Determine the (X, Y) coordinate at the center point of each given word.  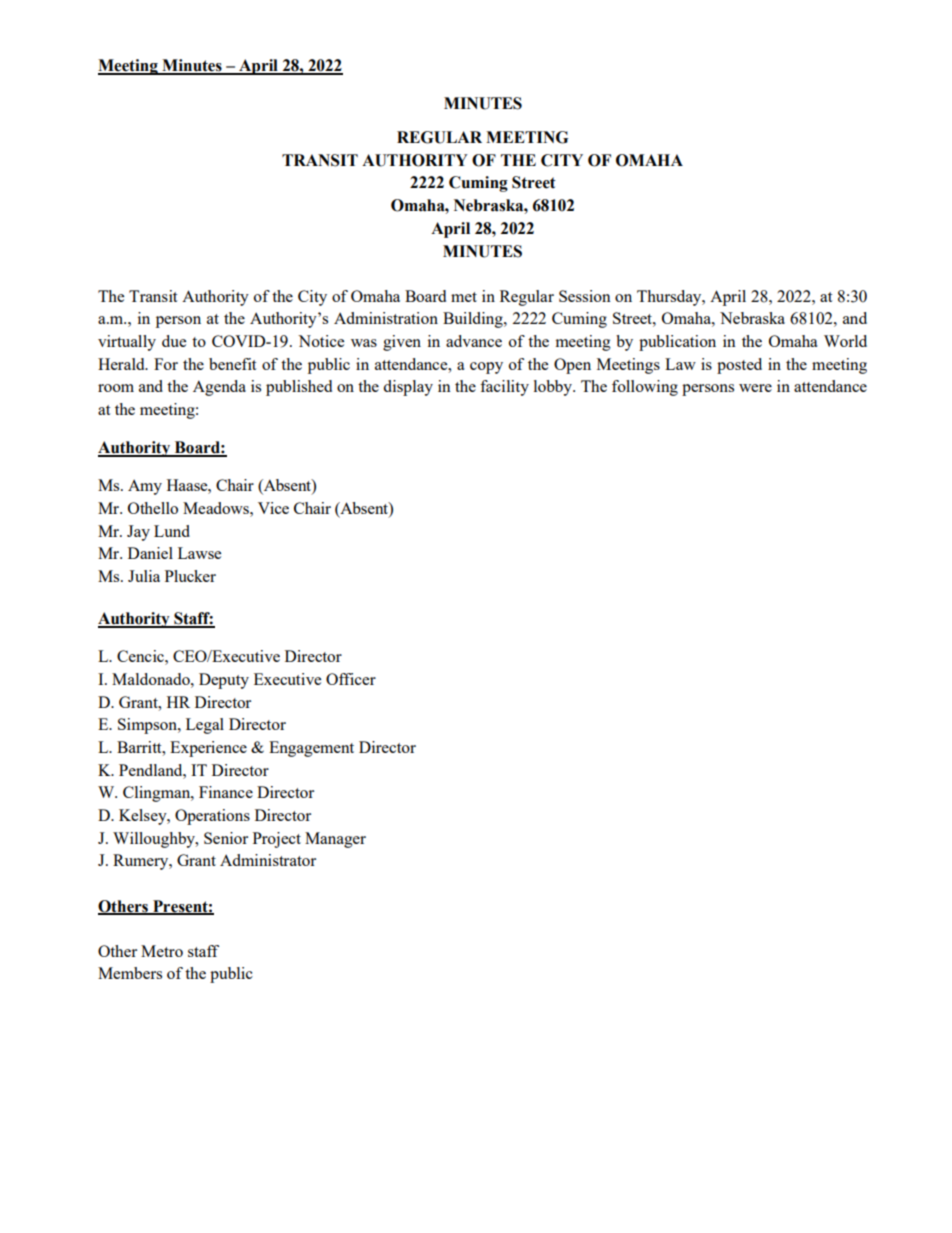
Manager (335, 840)
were (755, 388)
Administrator (268, 860)
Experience (208, 749)
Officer (351, 679)
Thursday (670, 298)
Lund (172, 531)
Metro (162, 951)
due (174, 341)
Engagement (311, 749)
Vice (273, 508)
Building (474, 320)
